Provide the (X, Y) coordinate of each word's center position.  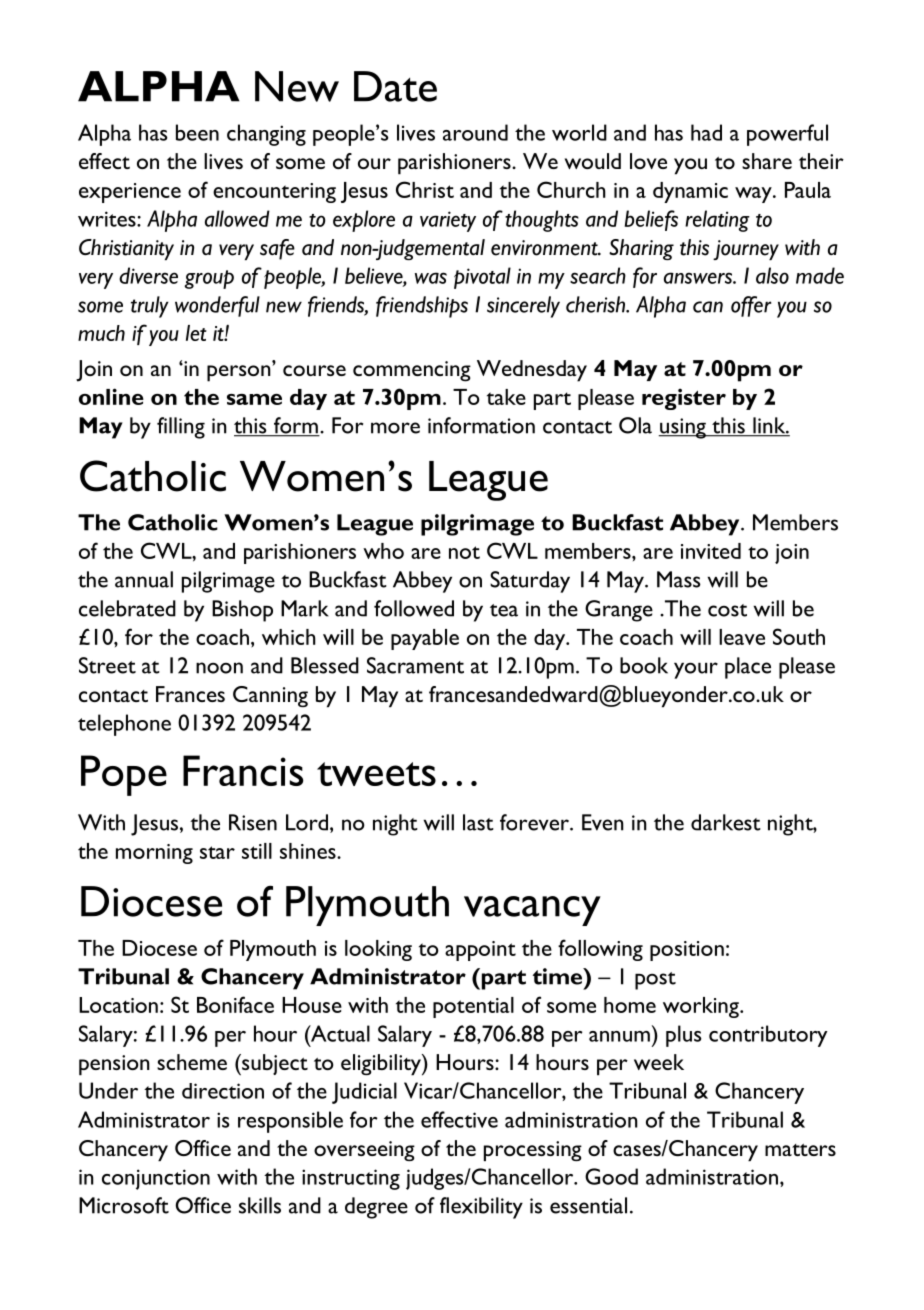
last (478, 822)
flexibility (481, 1208)
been (197, 132)
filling (181, 428)
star (217, 852)
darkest (726, 822)
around (475, 132)
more (395, 428)
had (706, 132)
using (683, 428)
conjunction (156, 1179)
